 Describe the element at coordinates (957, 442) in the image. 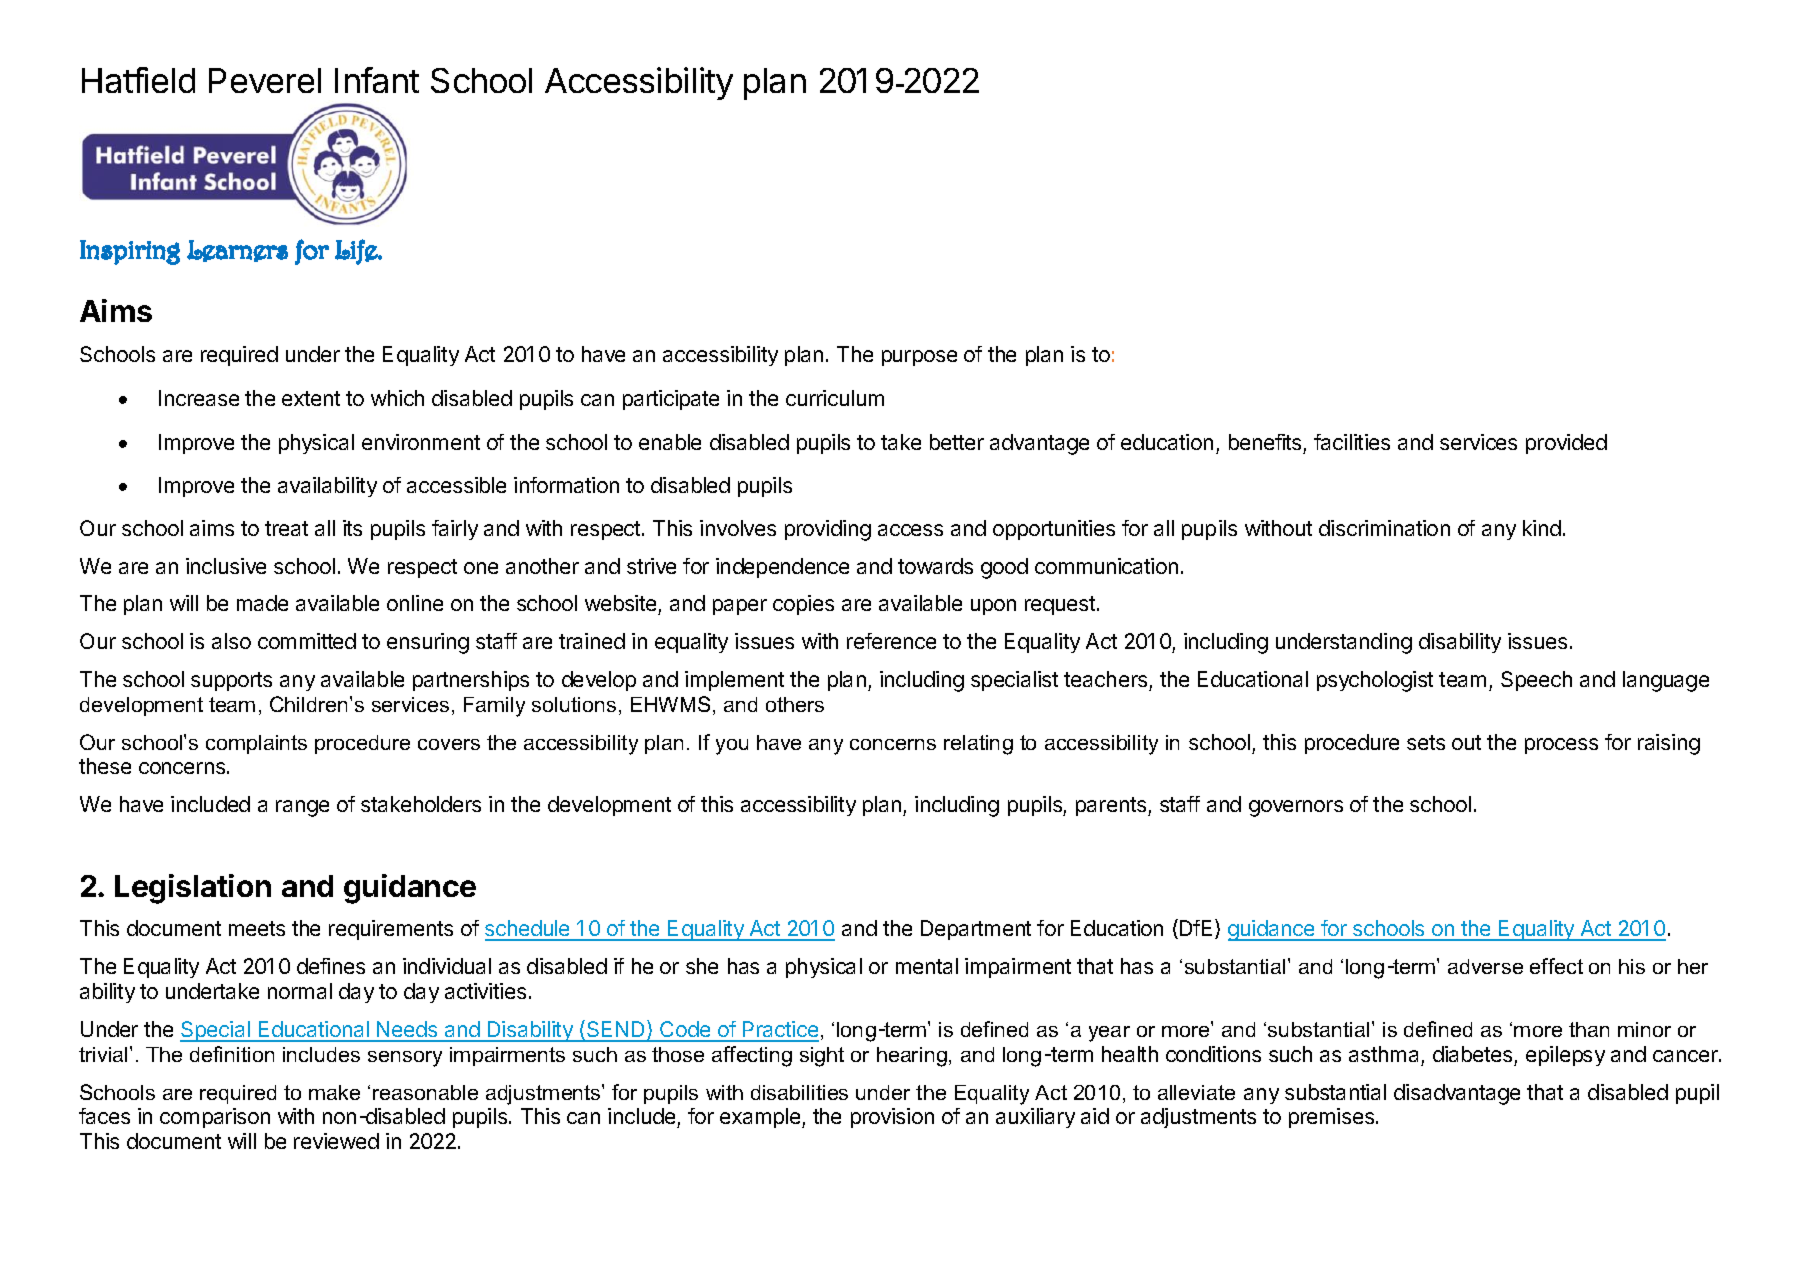

I see `better` at that location.
